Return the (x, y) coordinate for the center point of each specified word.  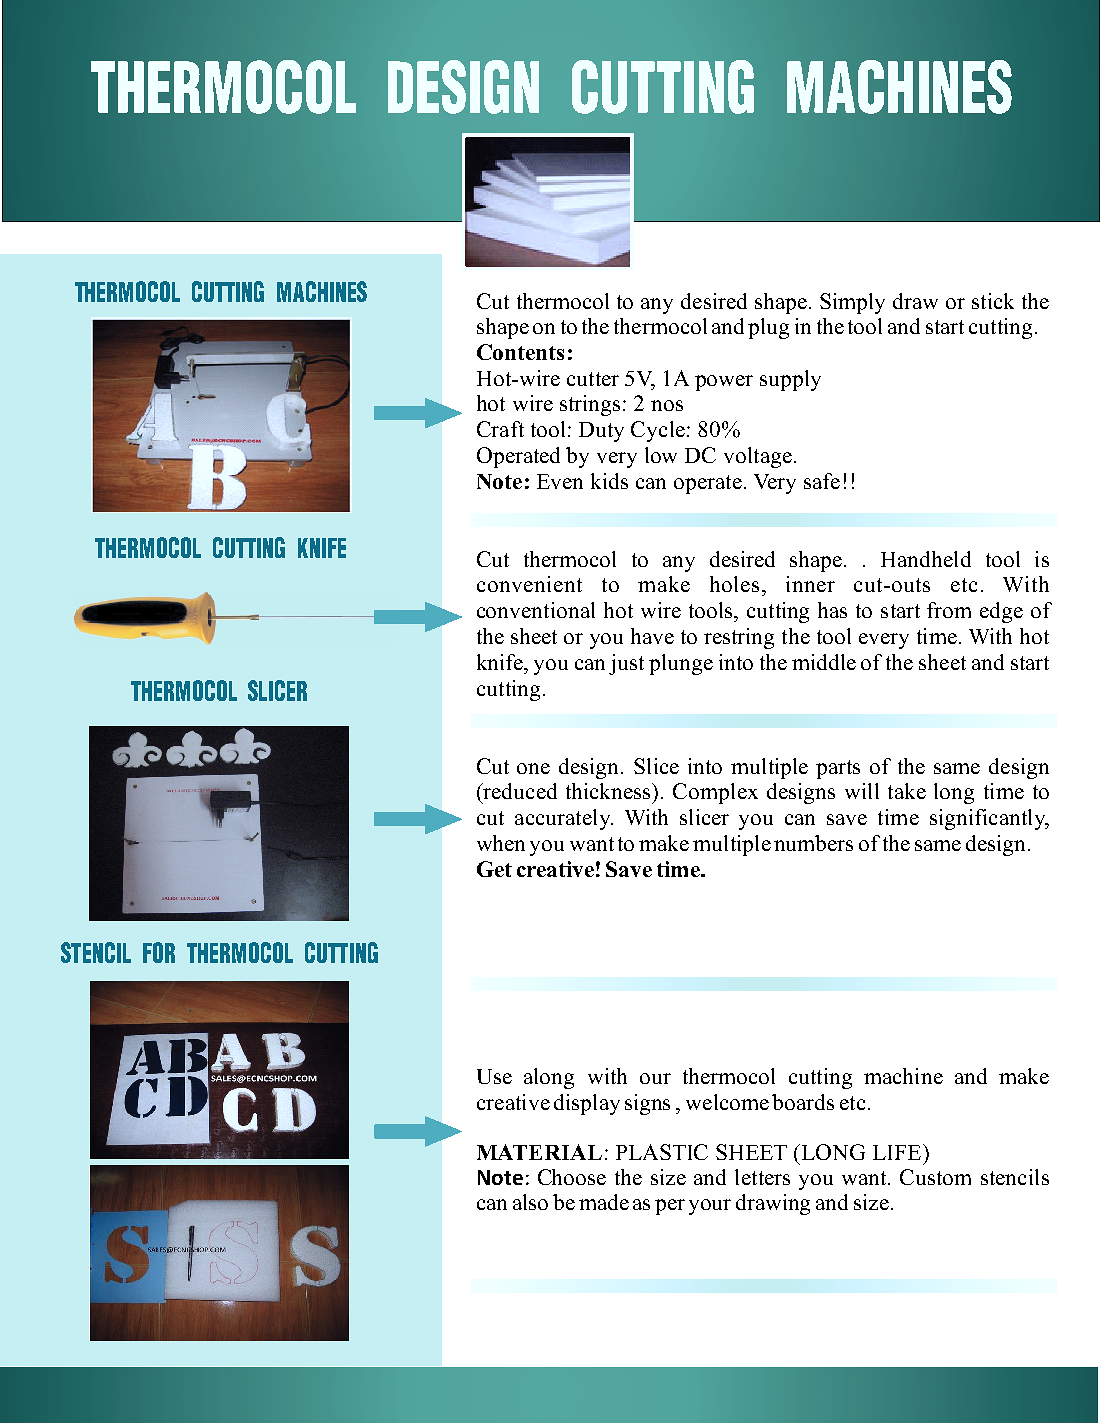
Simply (852, 303)
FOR (159, 952)
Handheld (926, 559)
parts (838, 769)
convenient (529, 584)
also (530, 1202)
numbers (813, 843)
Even (560, 481)
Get (494, 869)
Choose (572, 1177)
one (533, 768)
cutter (593, 379)
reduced (519, 791)
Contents (520, 352)
